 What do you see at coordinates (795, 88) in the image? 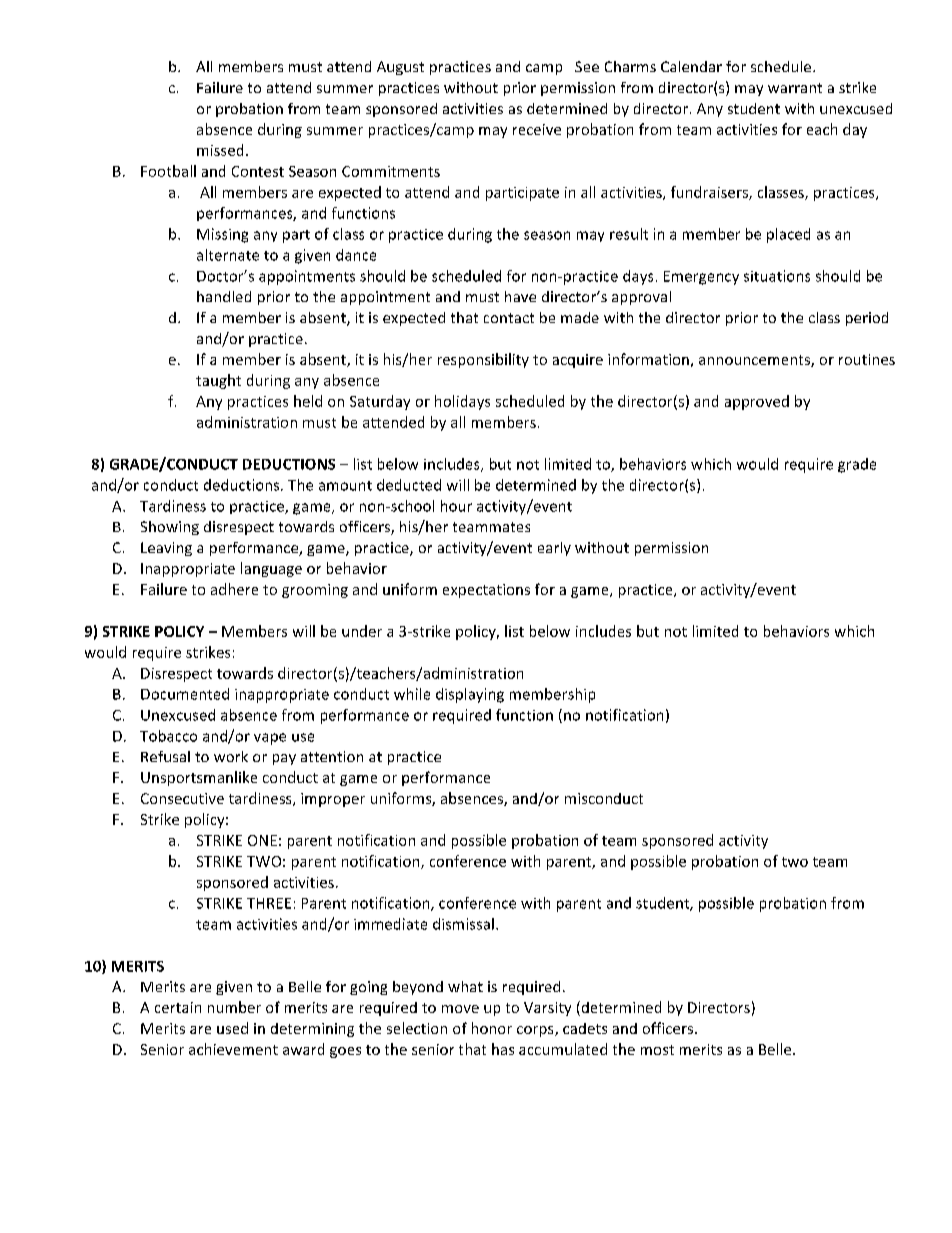
I see `warrant` at bounding box center [795, 88].
